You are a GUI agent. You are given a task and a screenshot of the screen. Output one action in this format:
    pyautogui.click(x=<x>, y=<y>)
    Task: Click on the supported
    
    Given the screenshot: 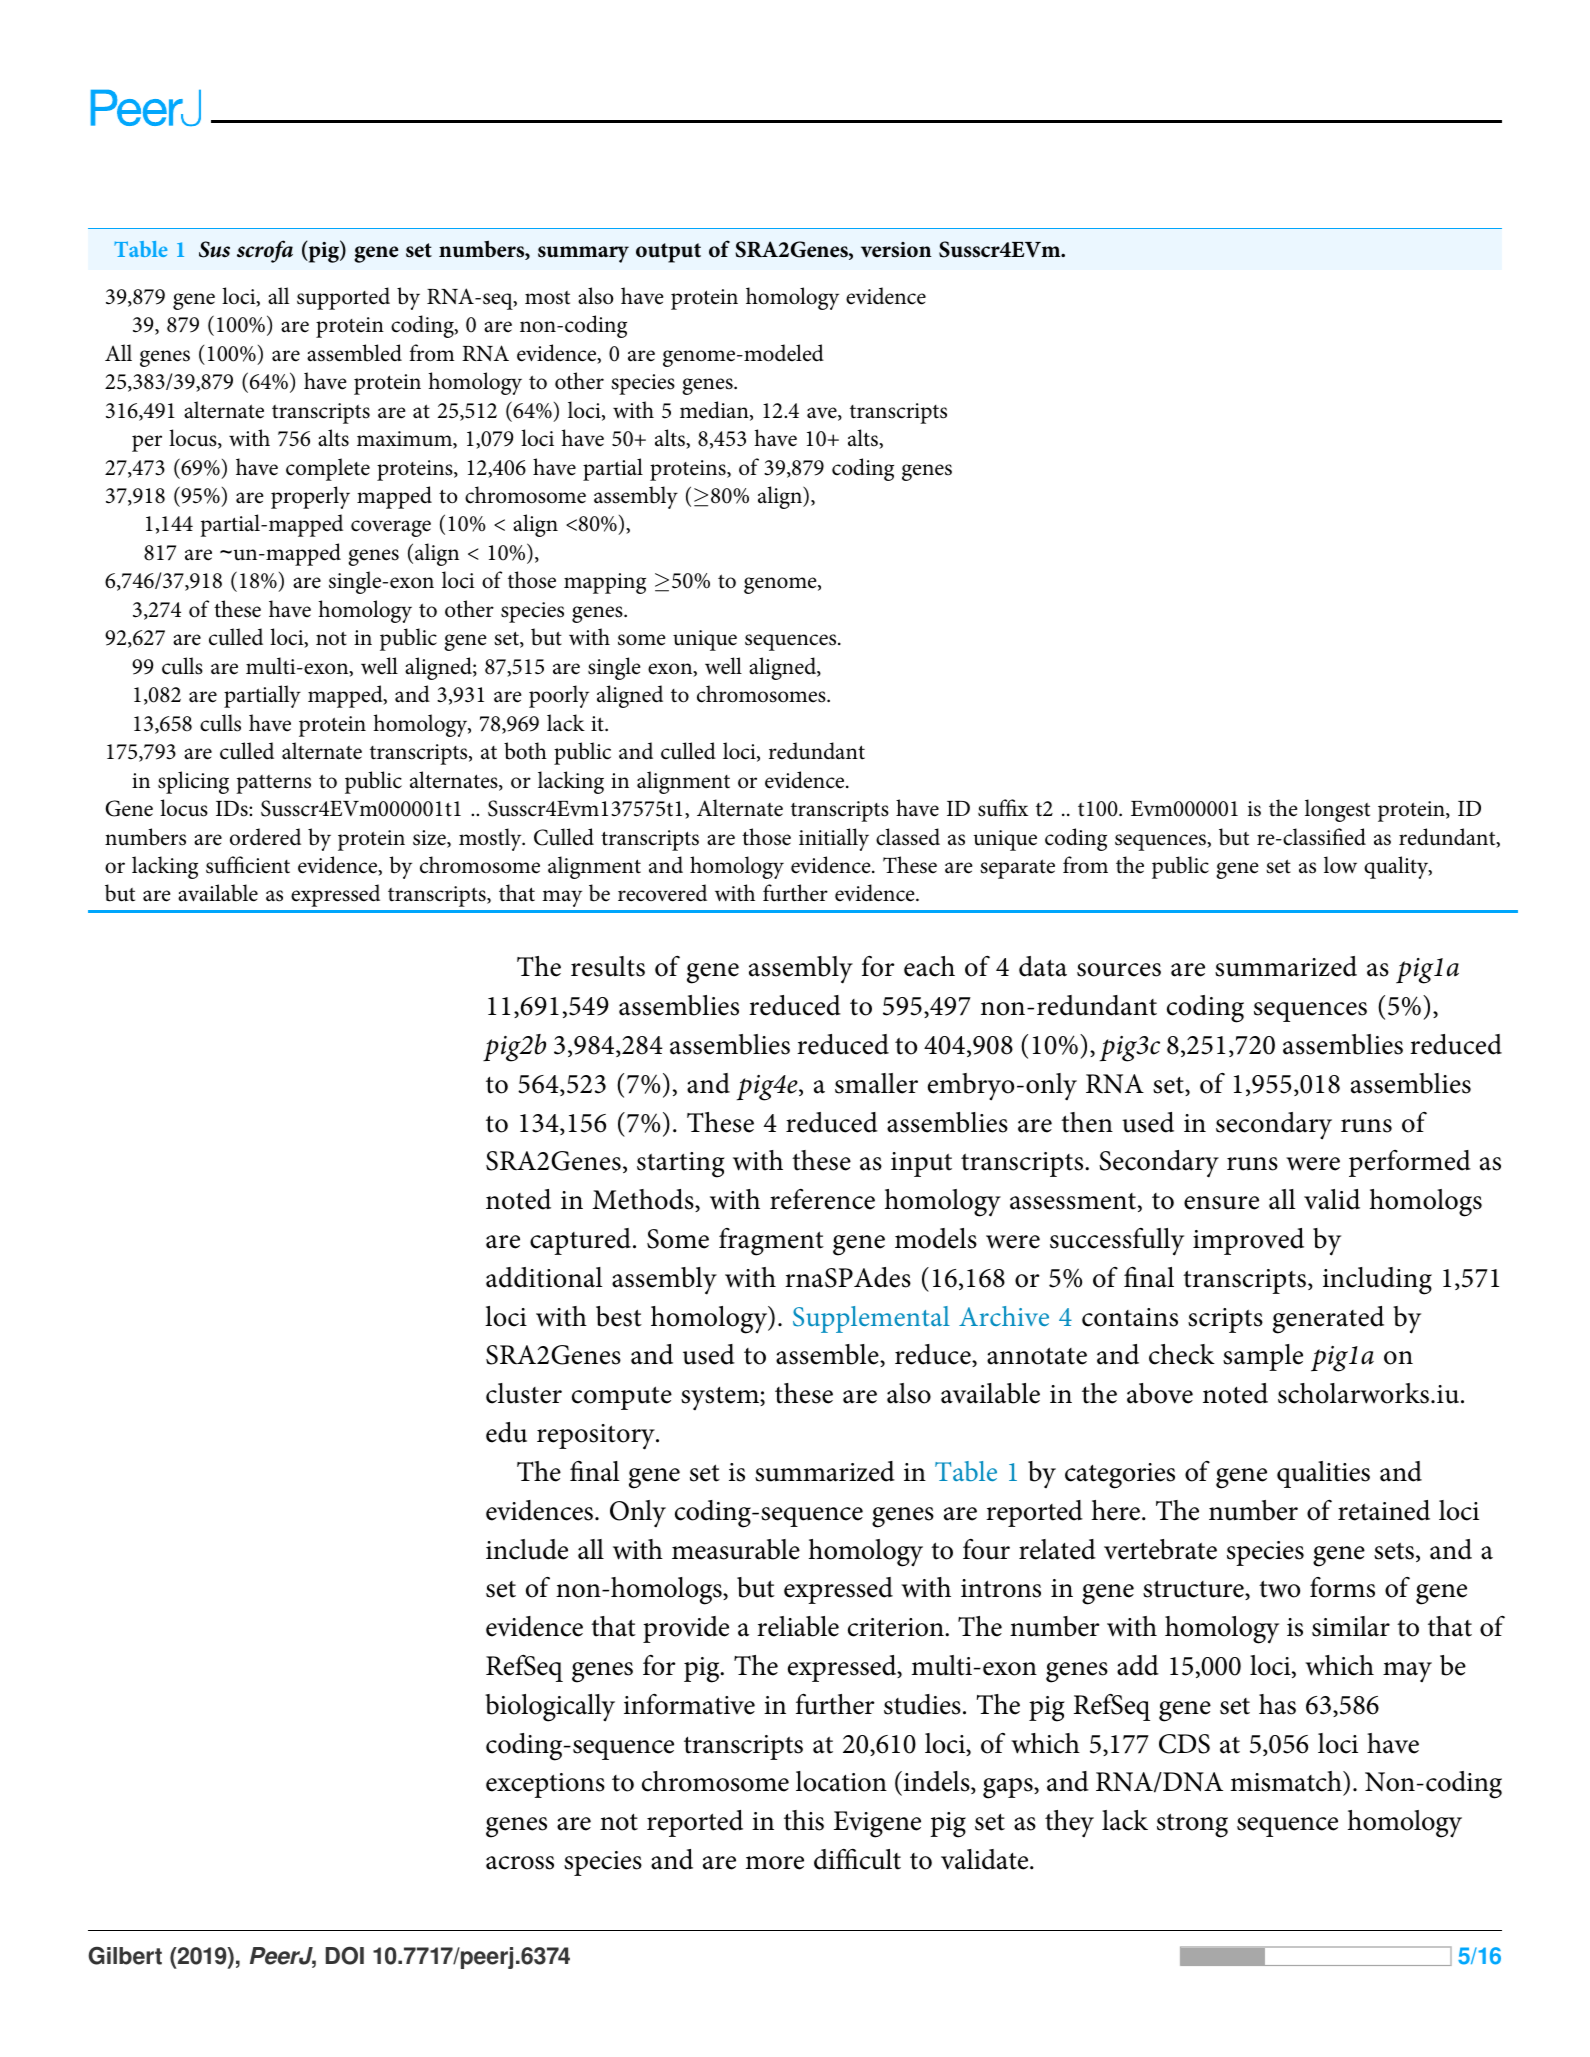 What is the action you would take?
    pyautogui.click(x=343, y=298)
